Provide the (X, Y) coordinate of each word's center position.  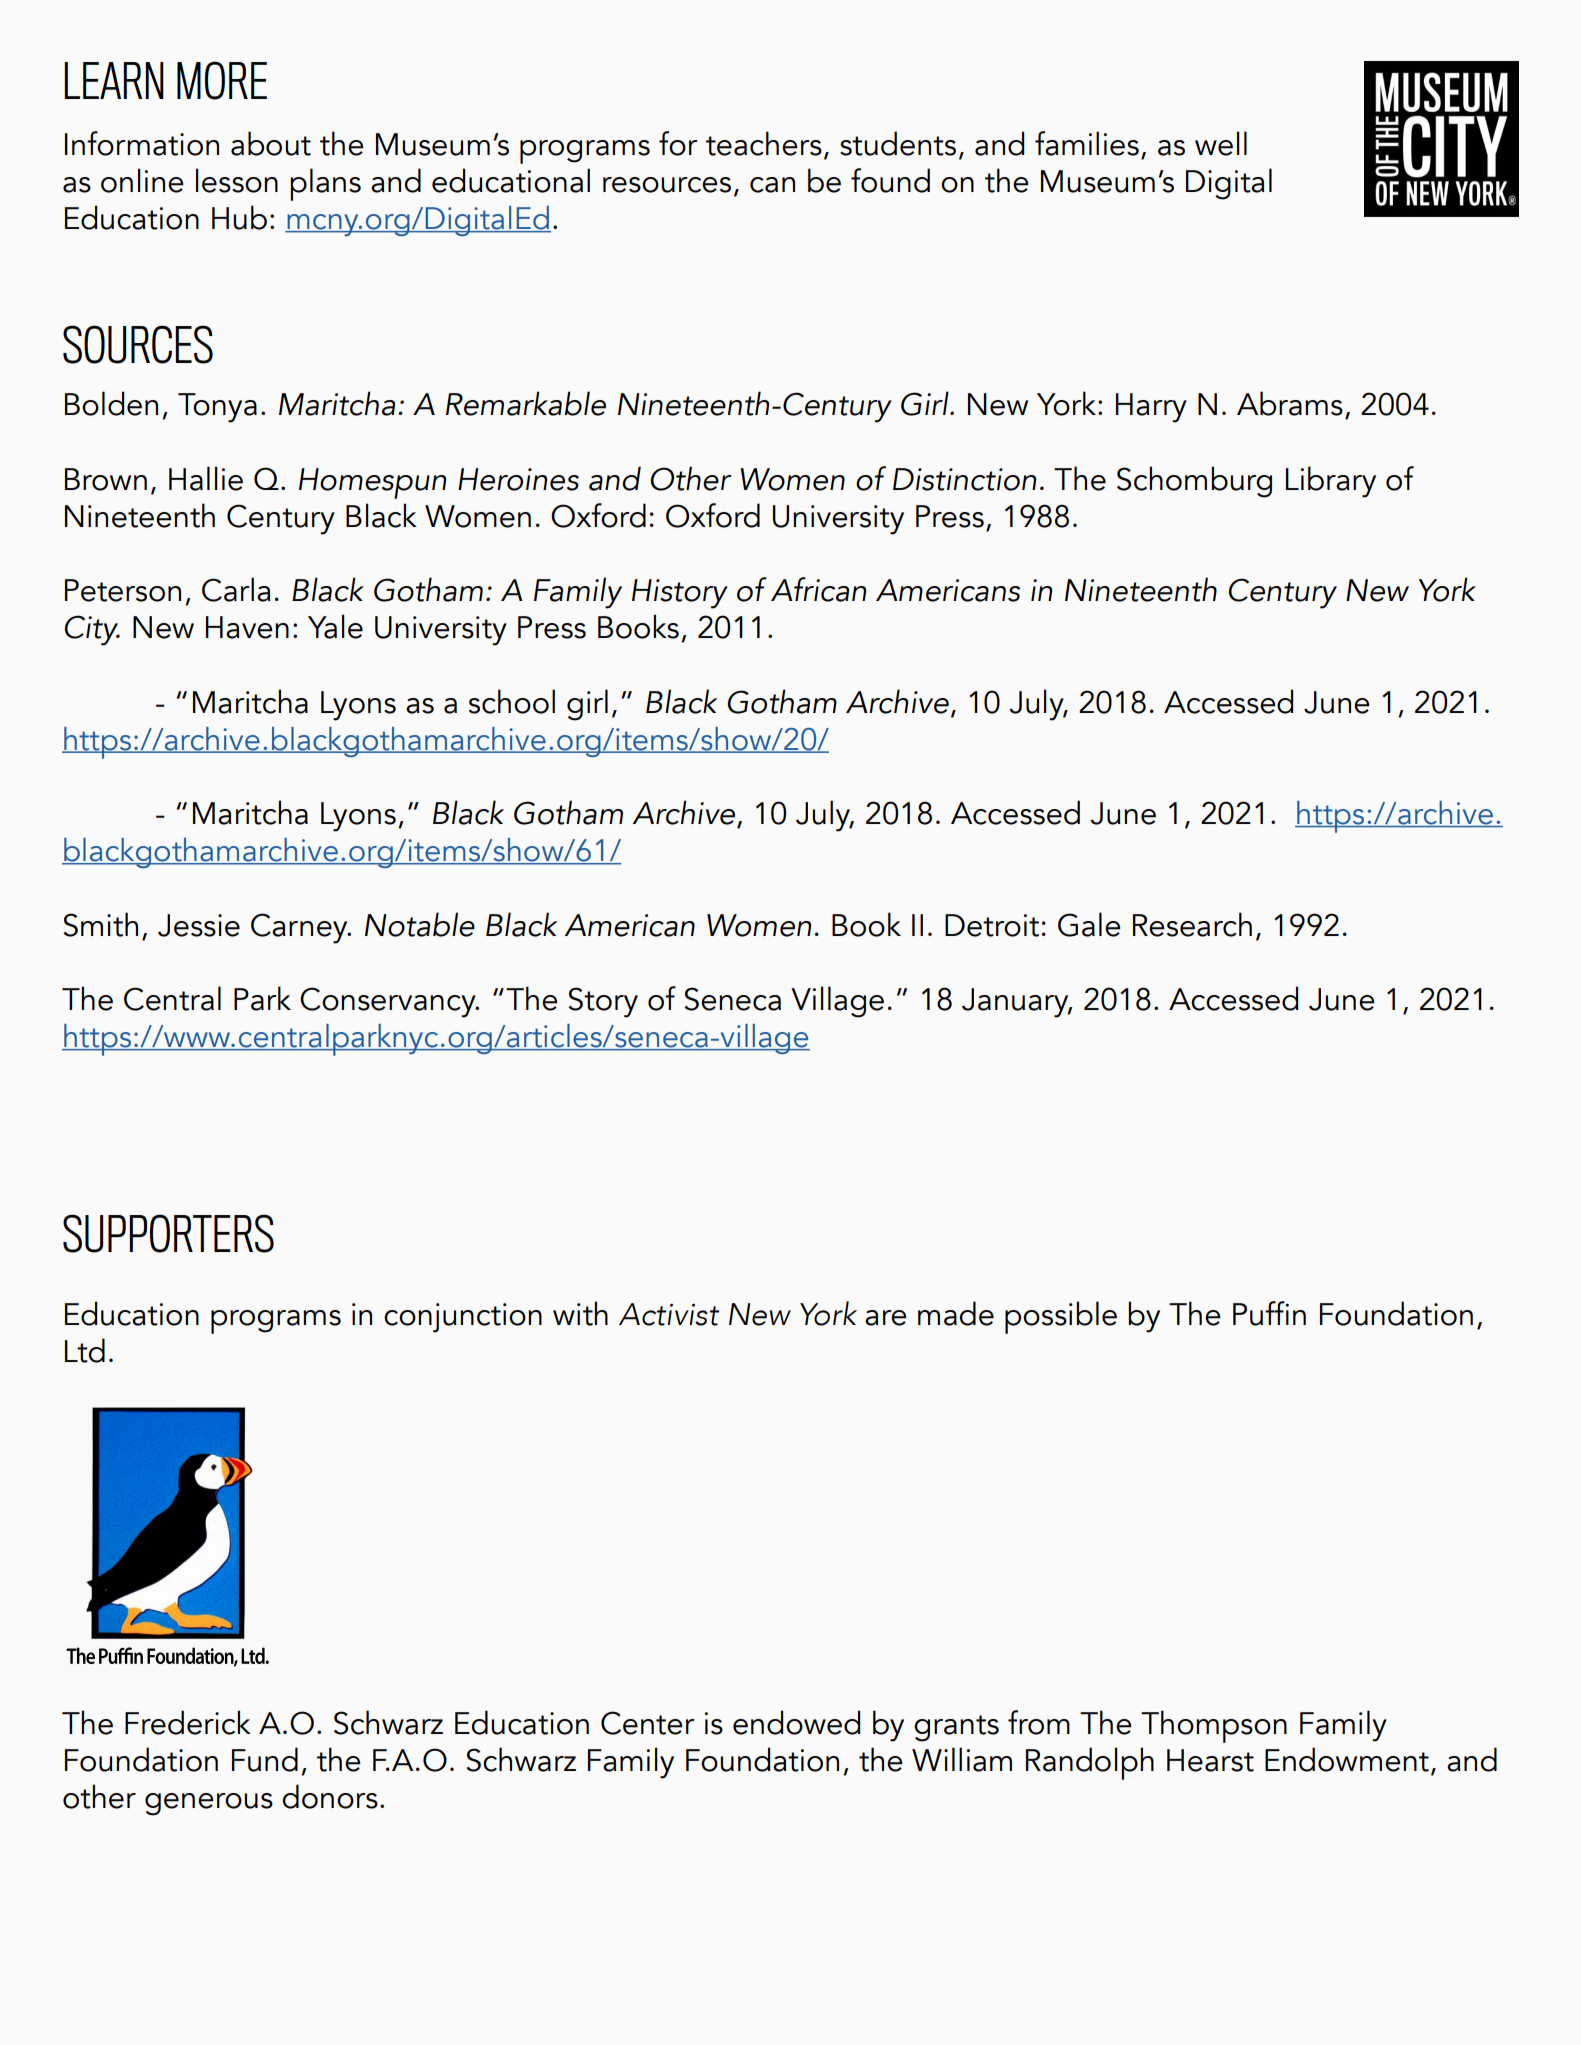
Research (1192, 924)
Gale (1089, 924)
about (271, 143)
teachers (764, 143)
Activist (669, 1314)
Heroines (518, 479)
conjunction (463, 1318)
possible (1061, 1317)
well (1221, 143)
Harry (1151, 408)
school (512, 701)
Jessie (199, 925)
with (580, 1313)
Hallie (206, 478)
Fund (265, 1759)
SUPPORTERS (168, 1233)
